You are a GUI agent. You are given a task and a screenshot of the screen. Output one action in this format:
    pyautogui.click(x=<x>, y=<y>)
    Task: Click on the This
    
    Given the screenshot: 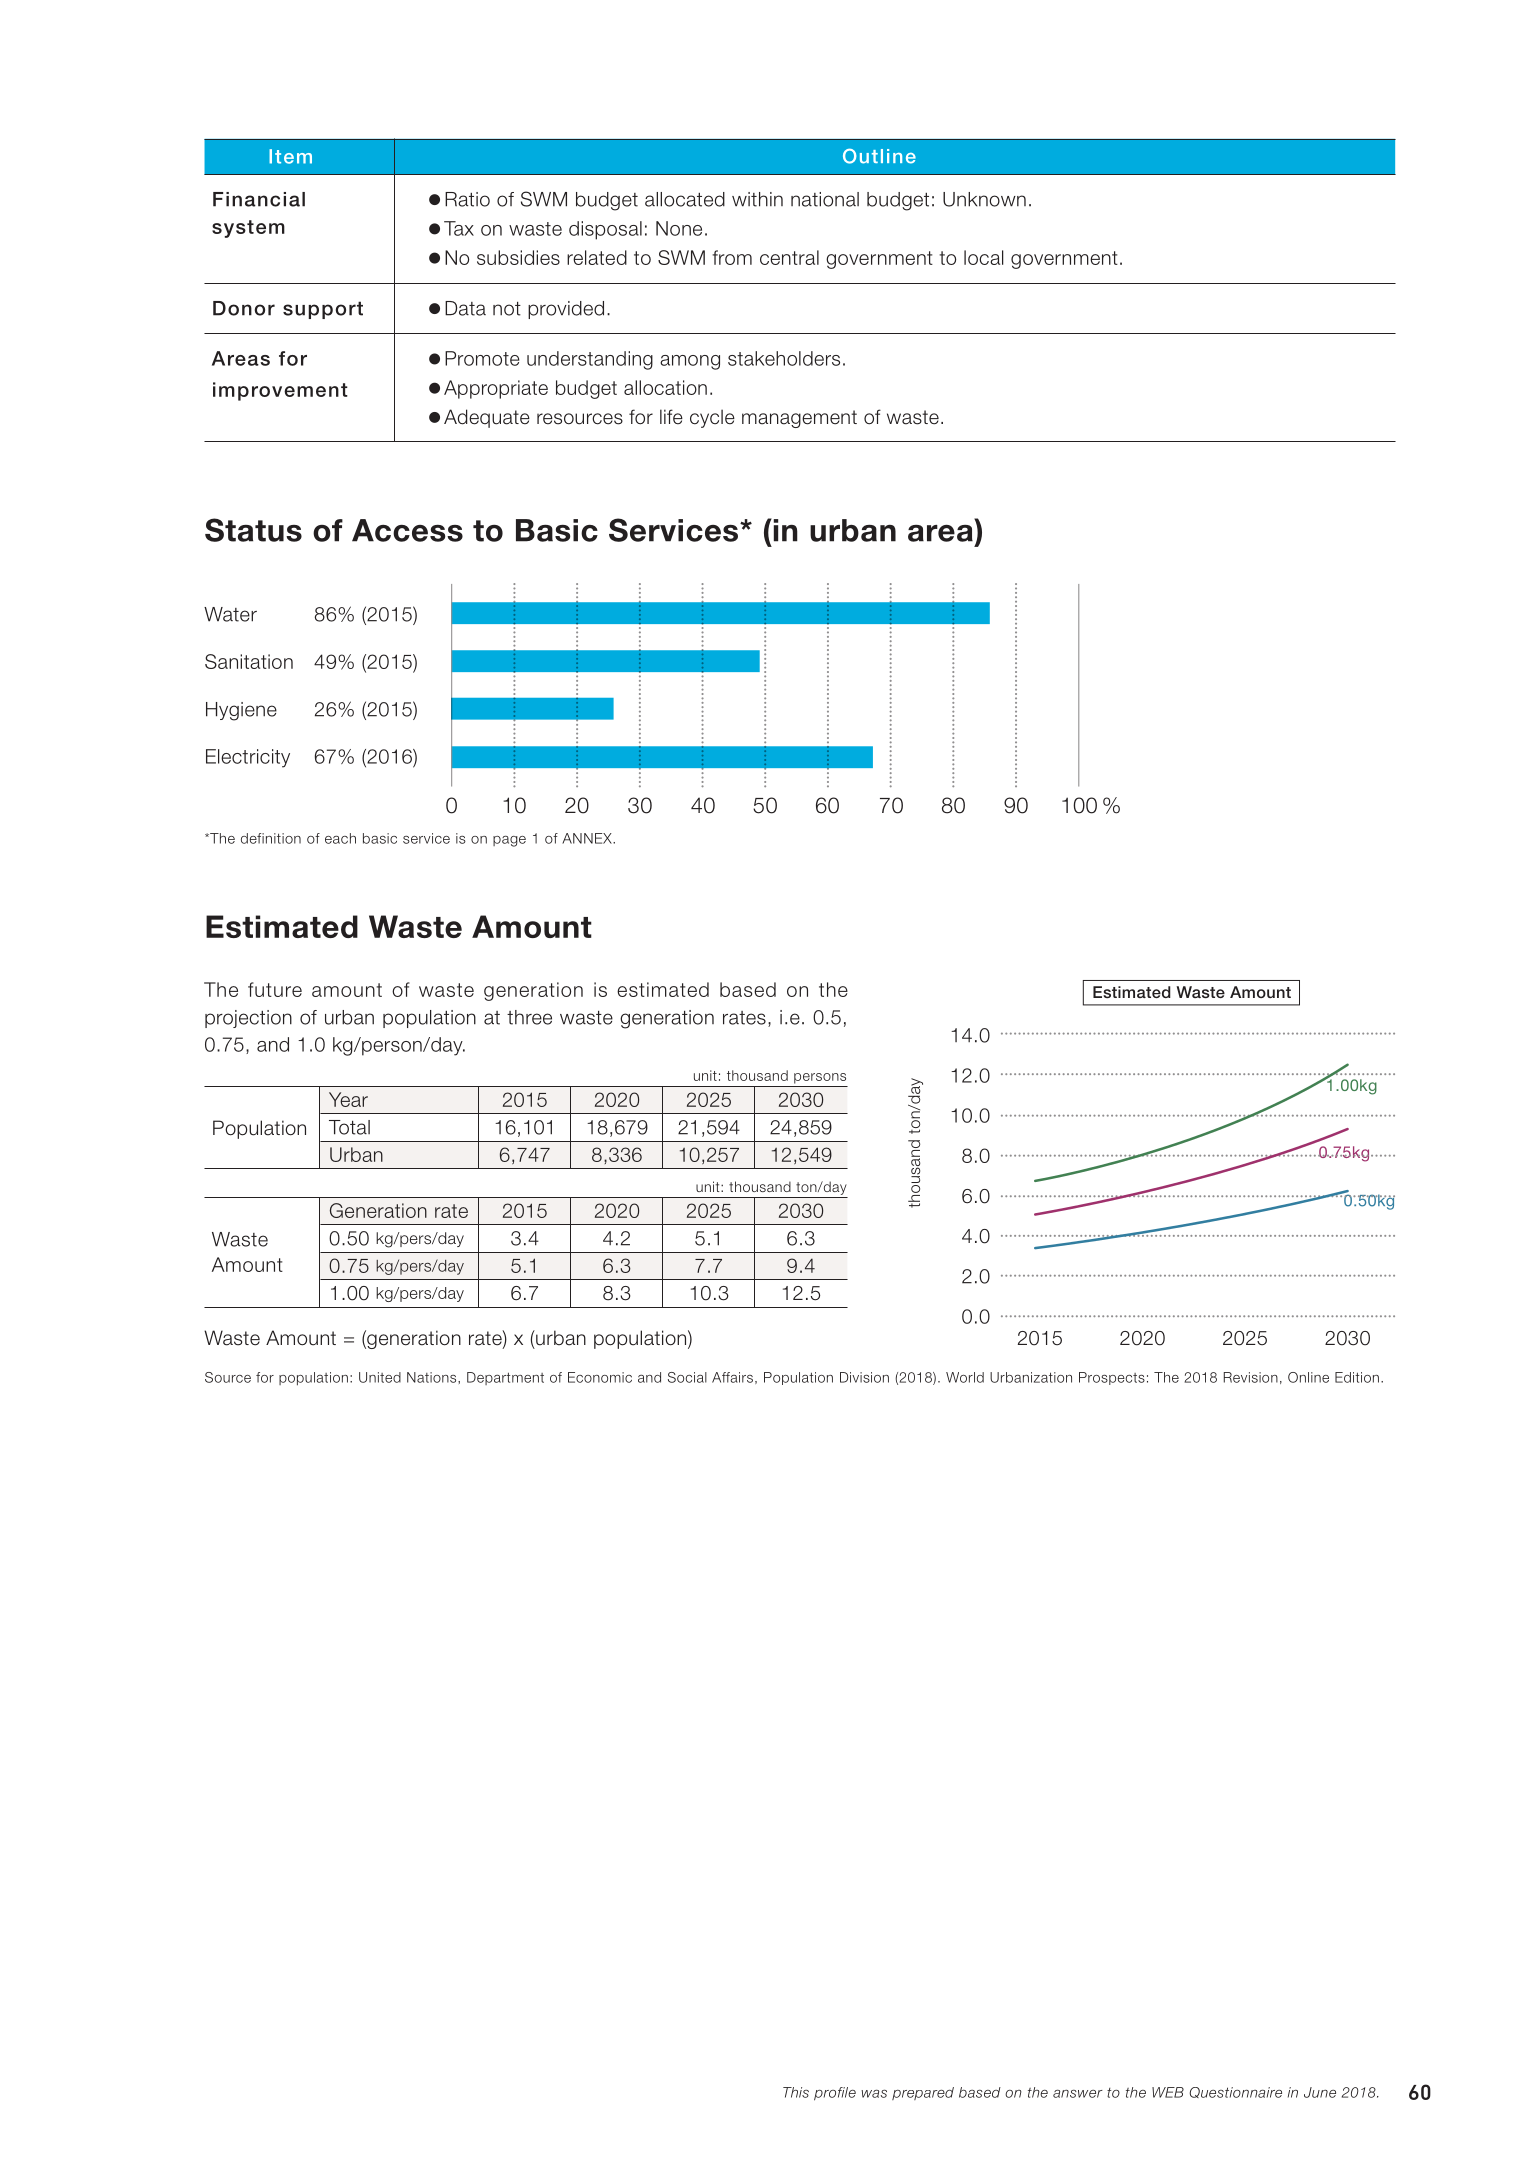 What is the action you would take?
    pyautogui.click(x=796, y=2092)
